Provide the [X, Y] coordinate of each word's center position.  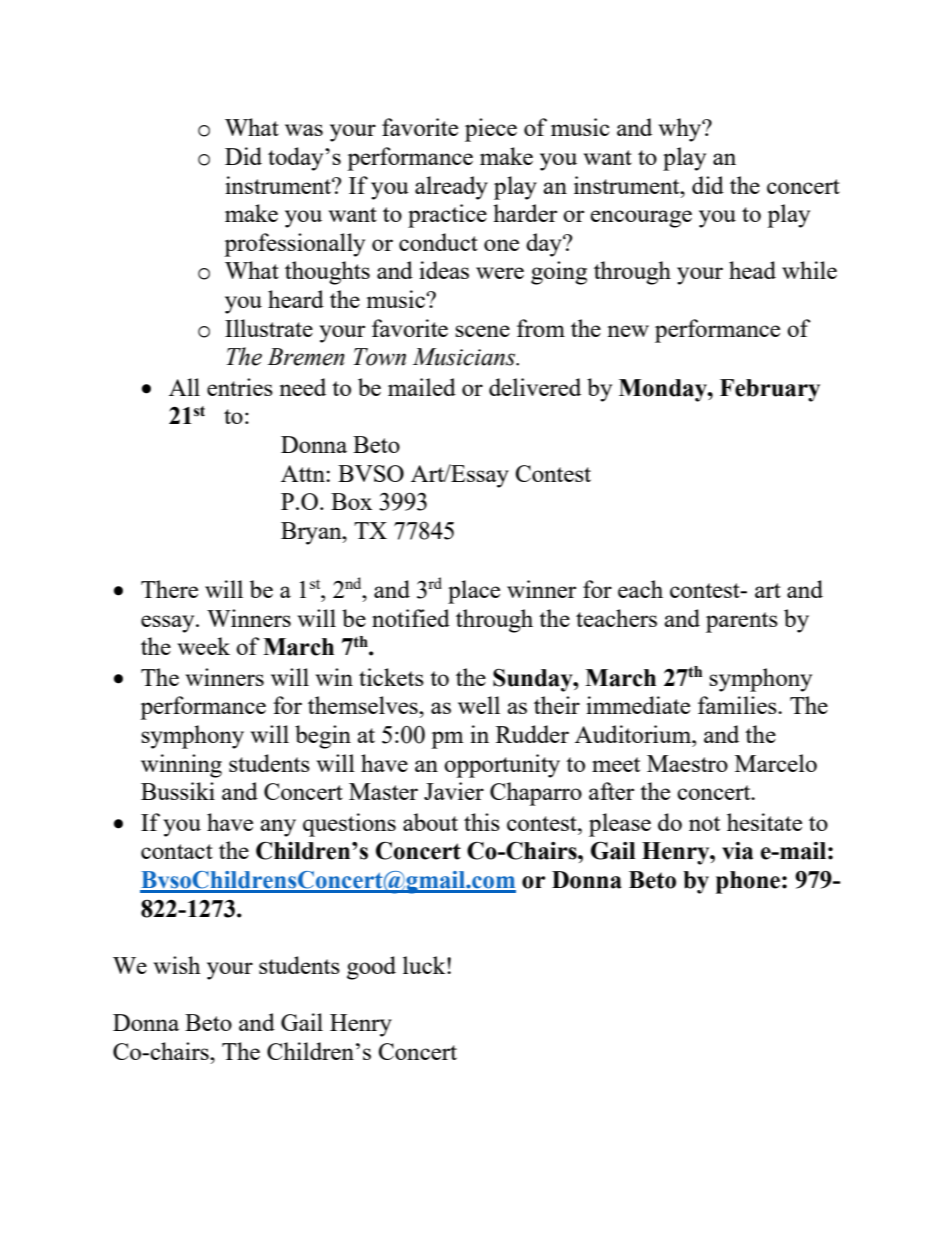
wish [177, 965]
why [681, 130]
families [738, 705]
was [304, 130]
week [203, 646]
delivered [535, 387]
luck [425, 965]
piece [491, 130]
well [479, 705]
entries [240, 387]
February [770, 390]
